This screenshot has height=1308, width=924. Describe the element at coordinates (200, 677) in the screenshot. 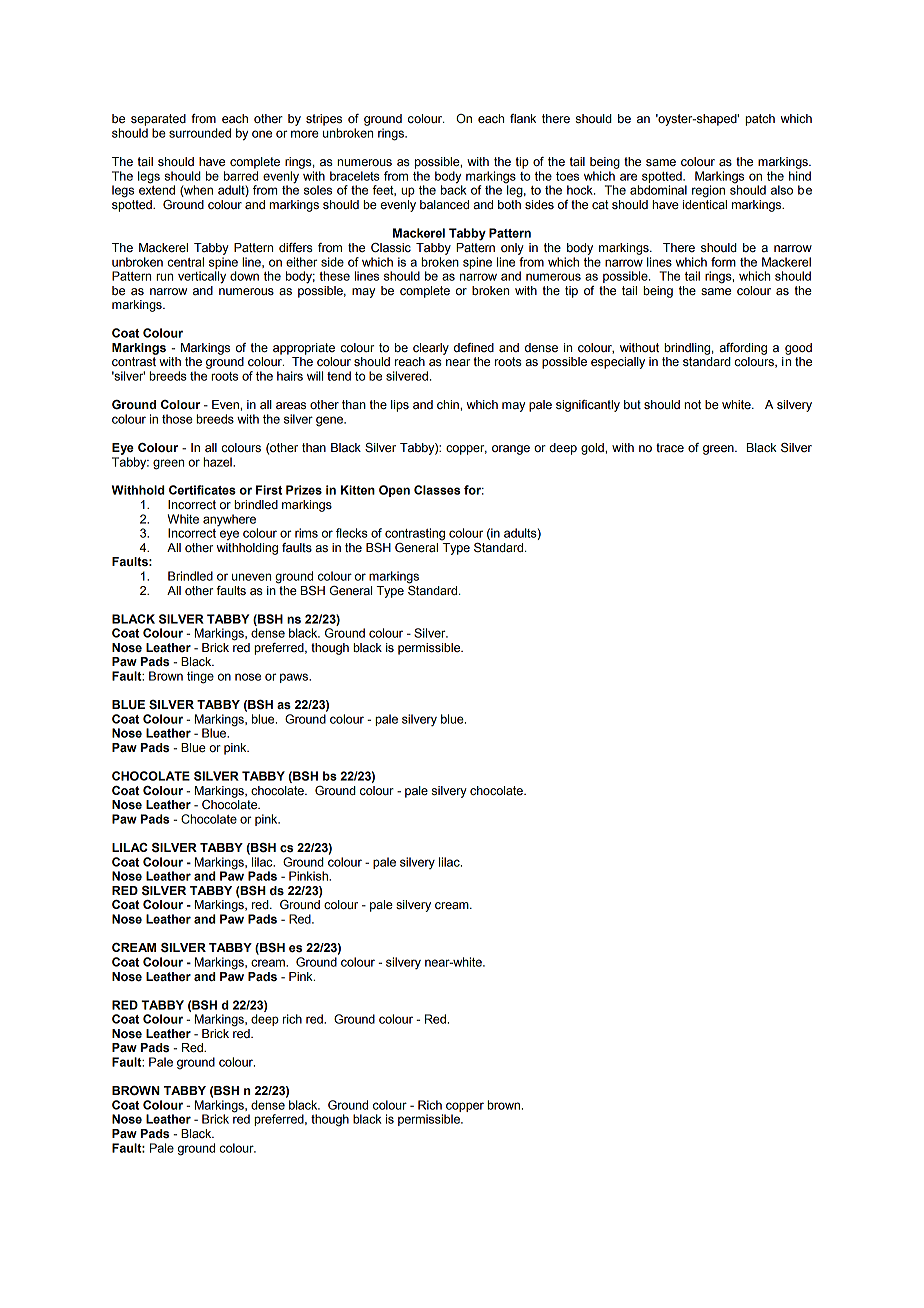

I see `tinge` at that location.
